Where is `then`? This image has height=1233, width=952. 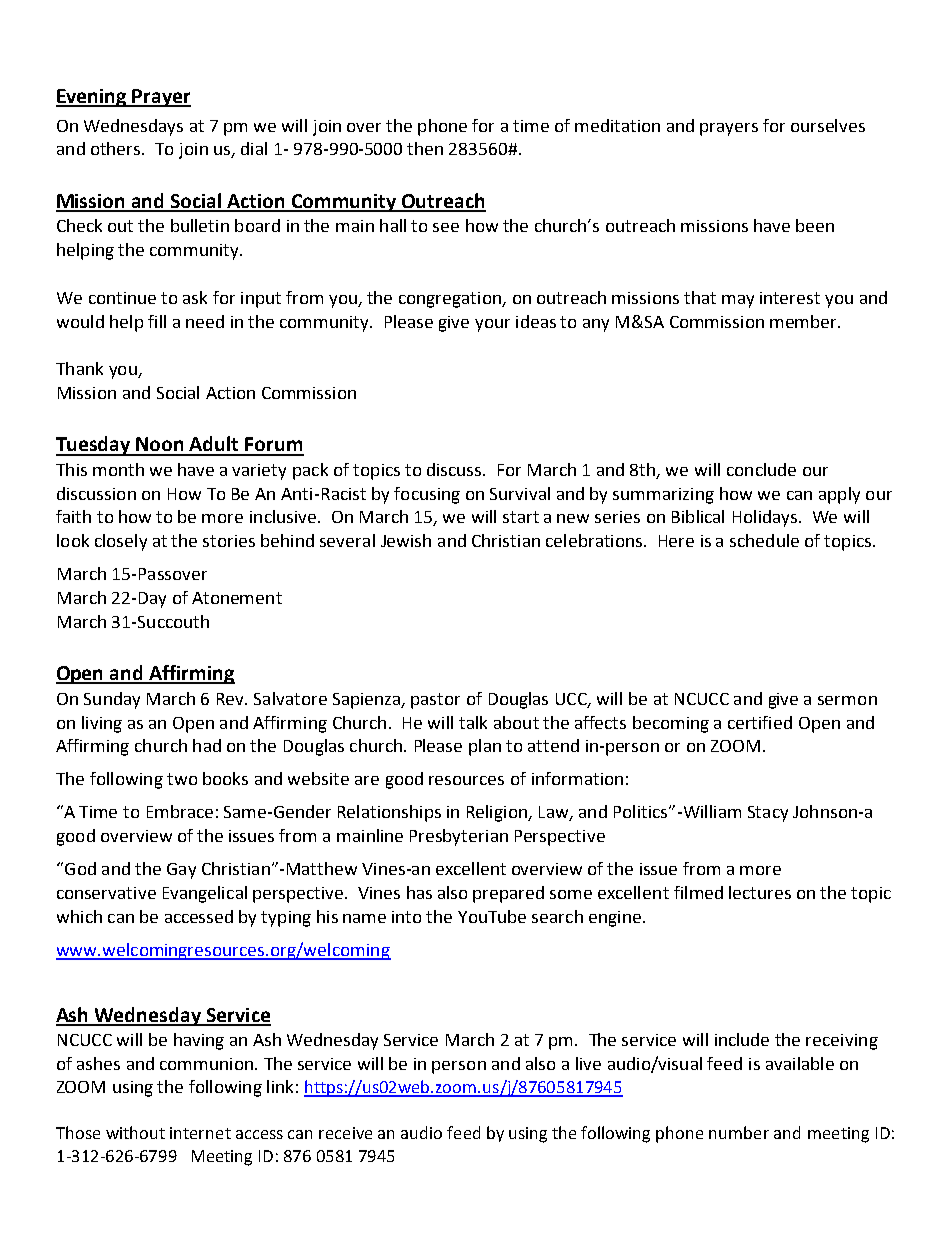 then is located at coordinates (425, 148).
